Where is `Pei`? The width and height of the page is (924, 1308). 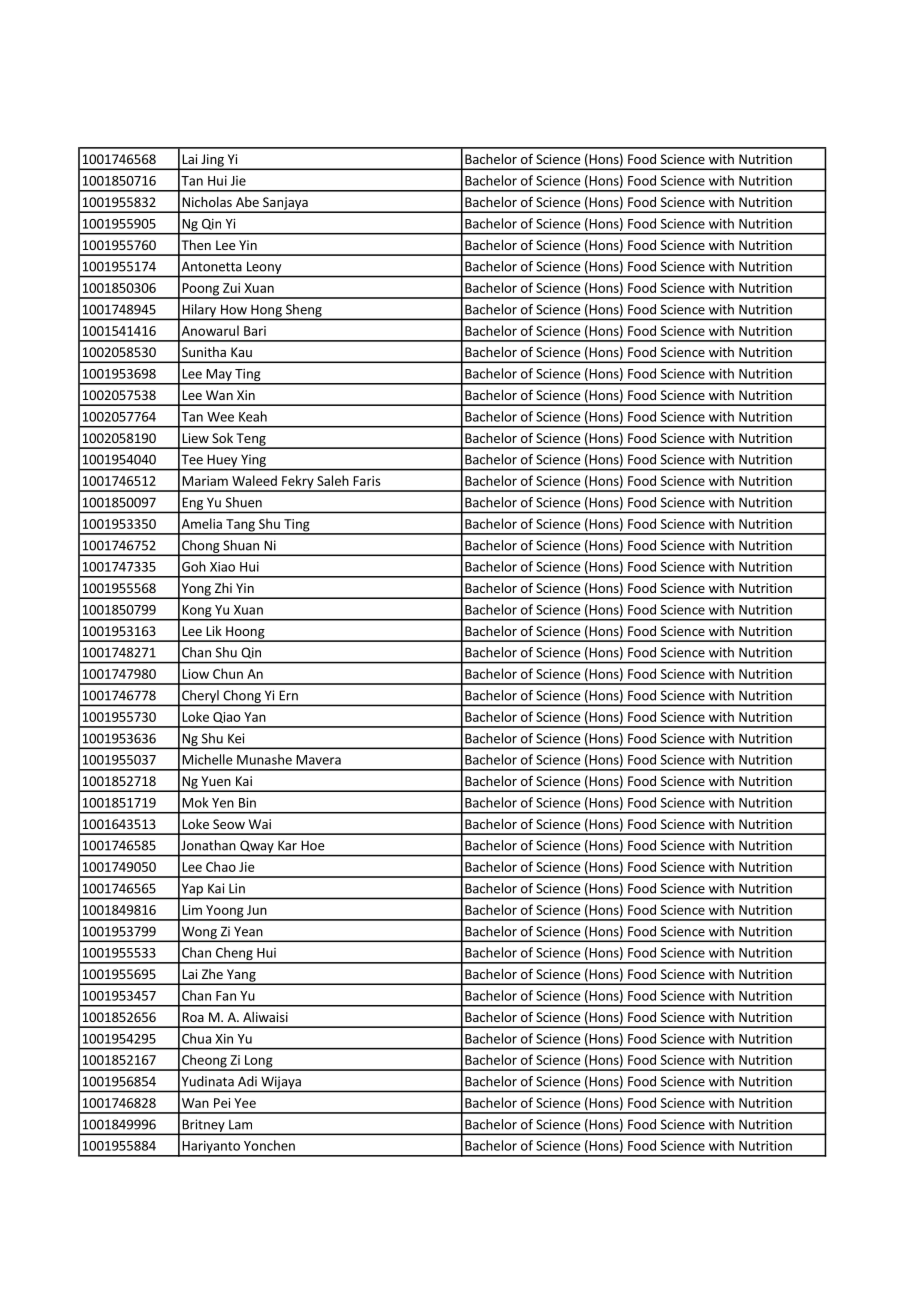 Pei is located at coordinates (222, 1103).
